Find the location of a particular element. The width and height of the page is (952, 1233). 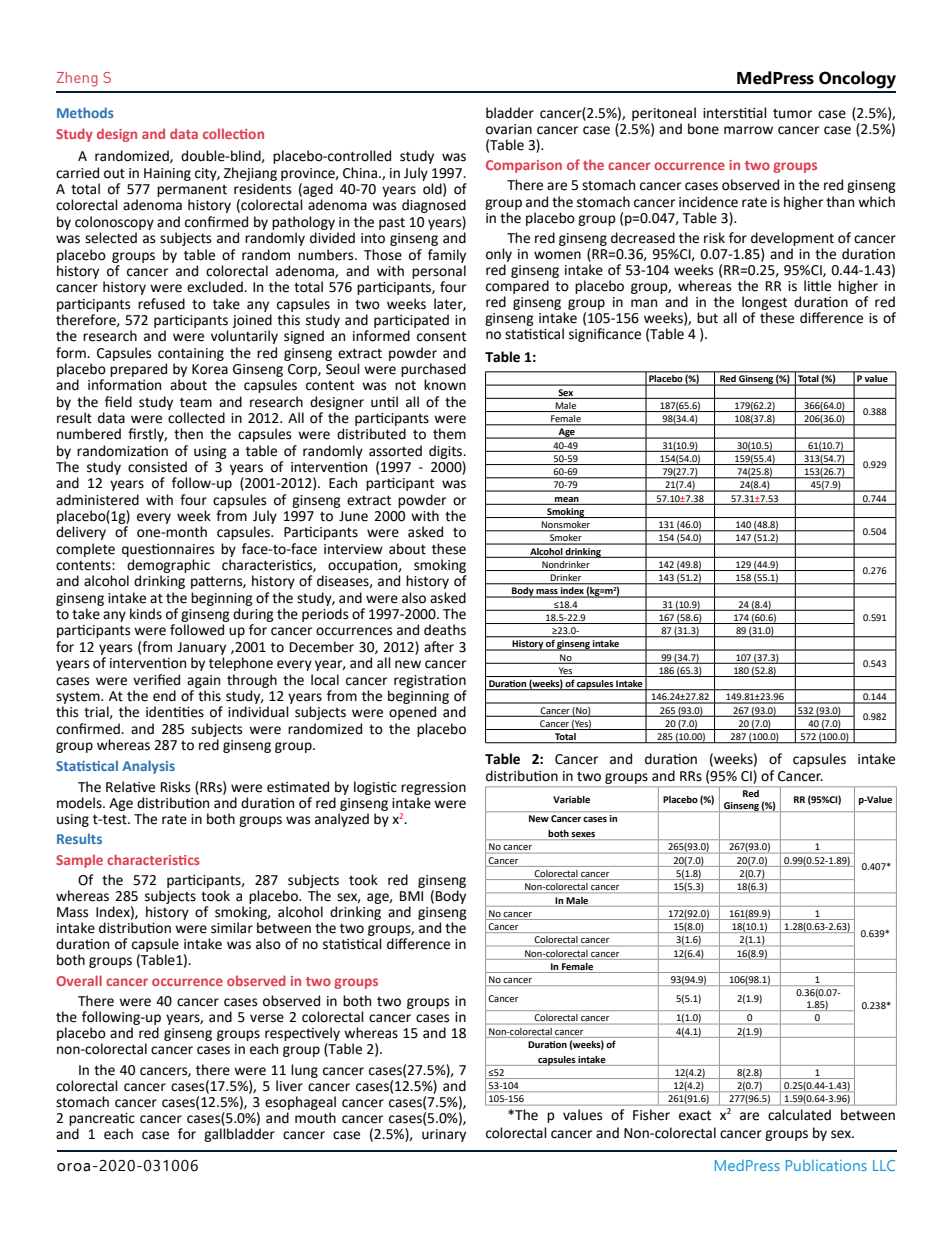

consisted is located at coordinates (157, 467).
